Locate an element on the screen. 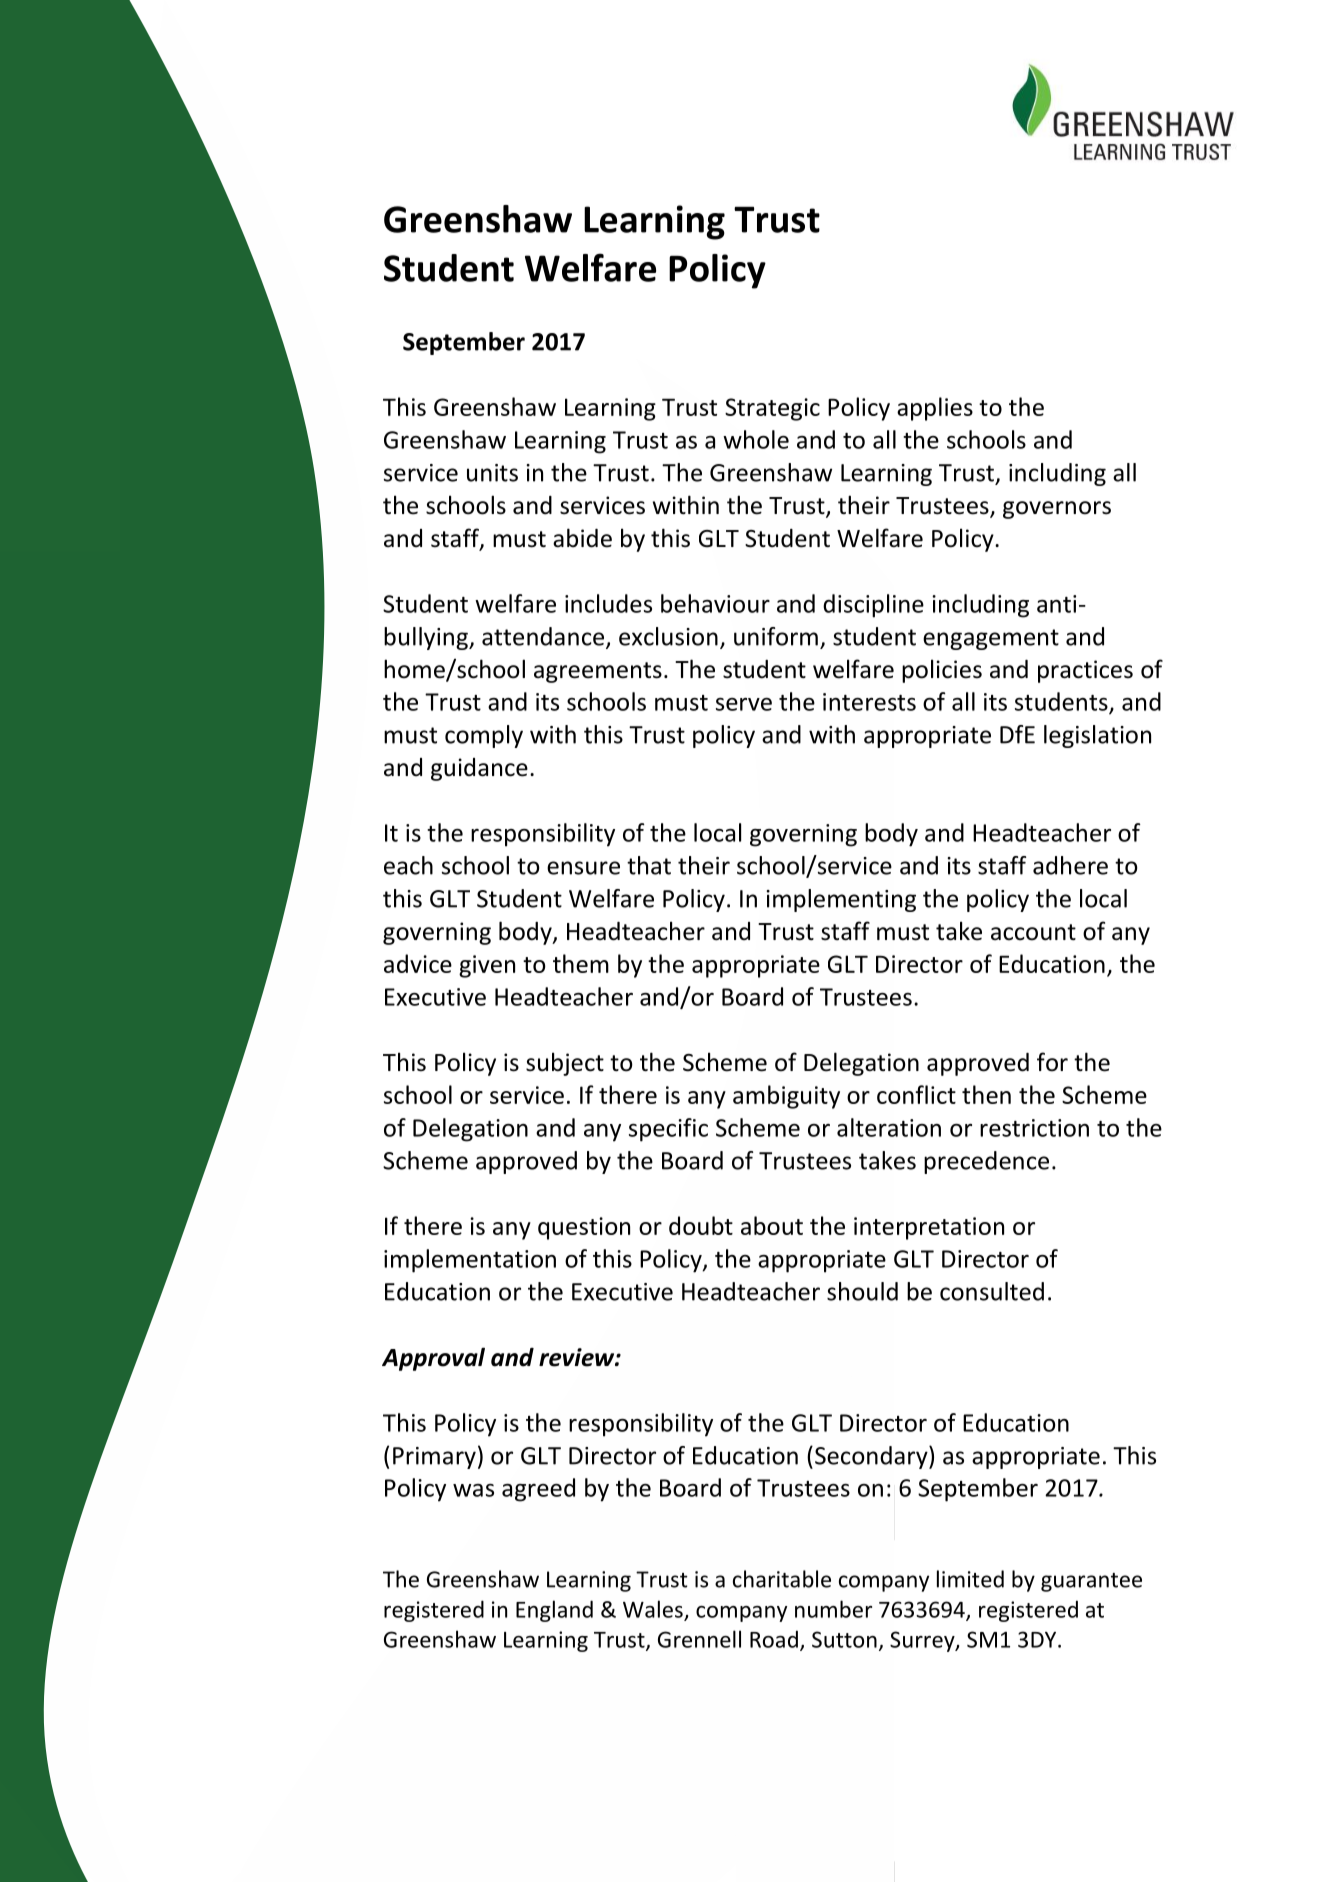 The image size is (1331, 1882). implementation is located at coordinates (470, 1261).
